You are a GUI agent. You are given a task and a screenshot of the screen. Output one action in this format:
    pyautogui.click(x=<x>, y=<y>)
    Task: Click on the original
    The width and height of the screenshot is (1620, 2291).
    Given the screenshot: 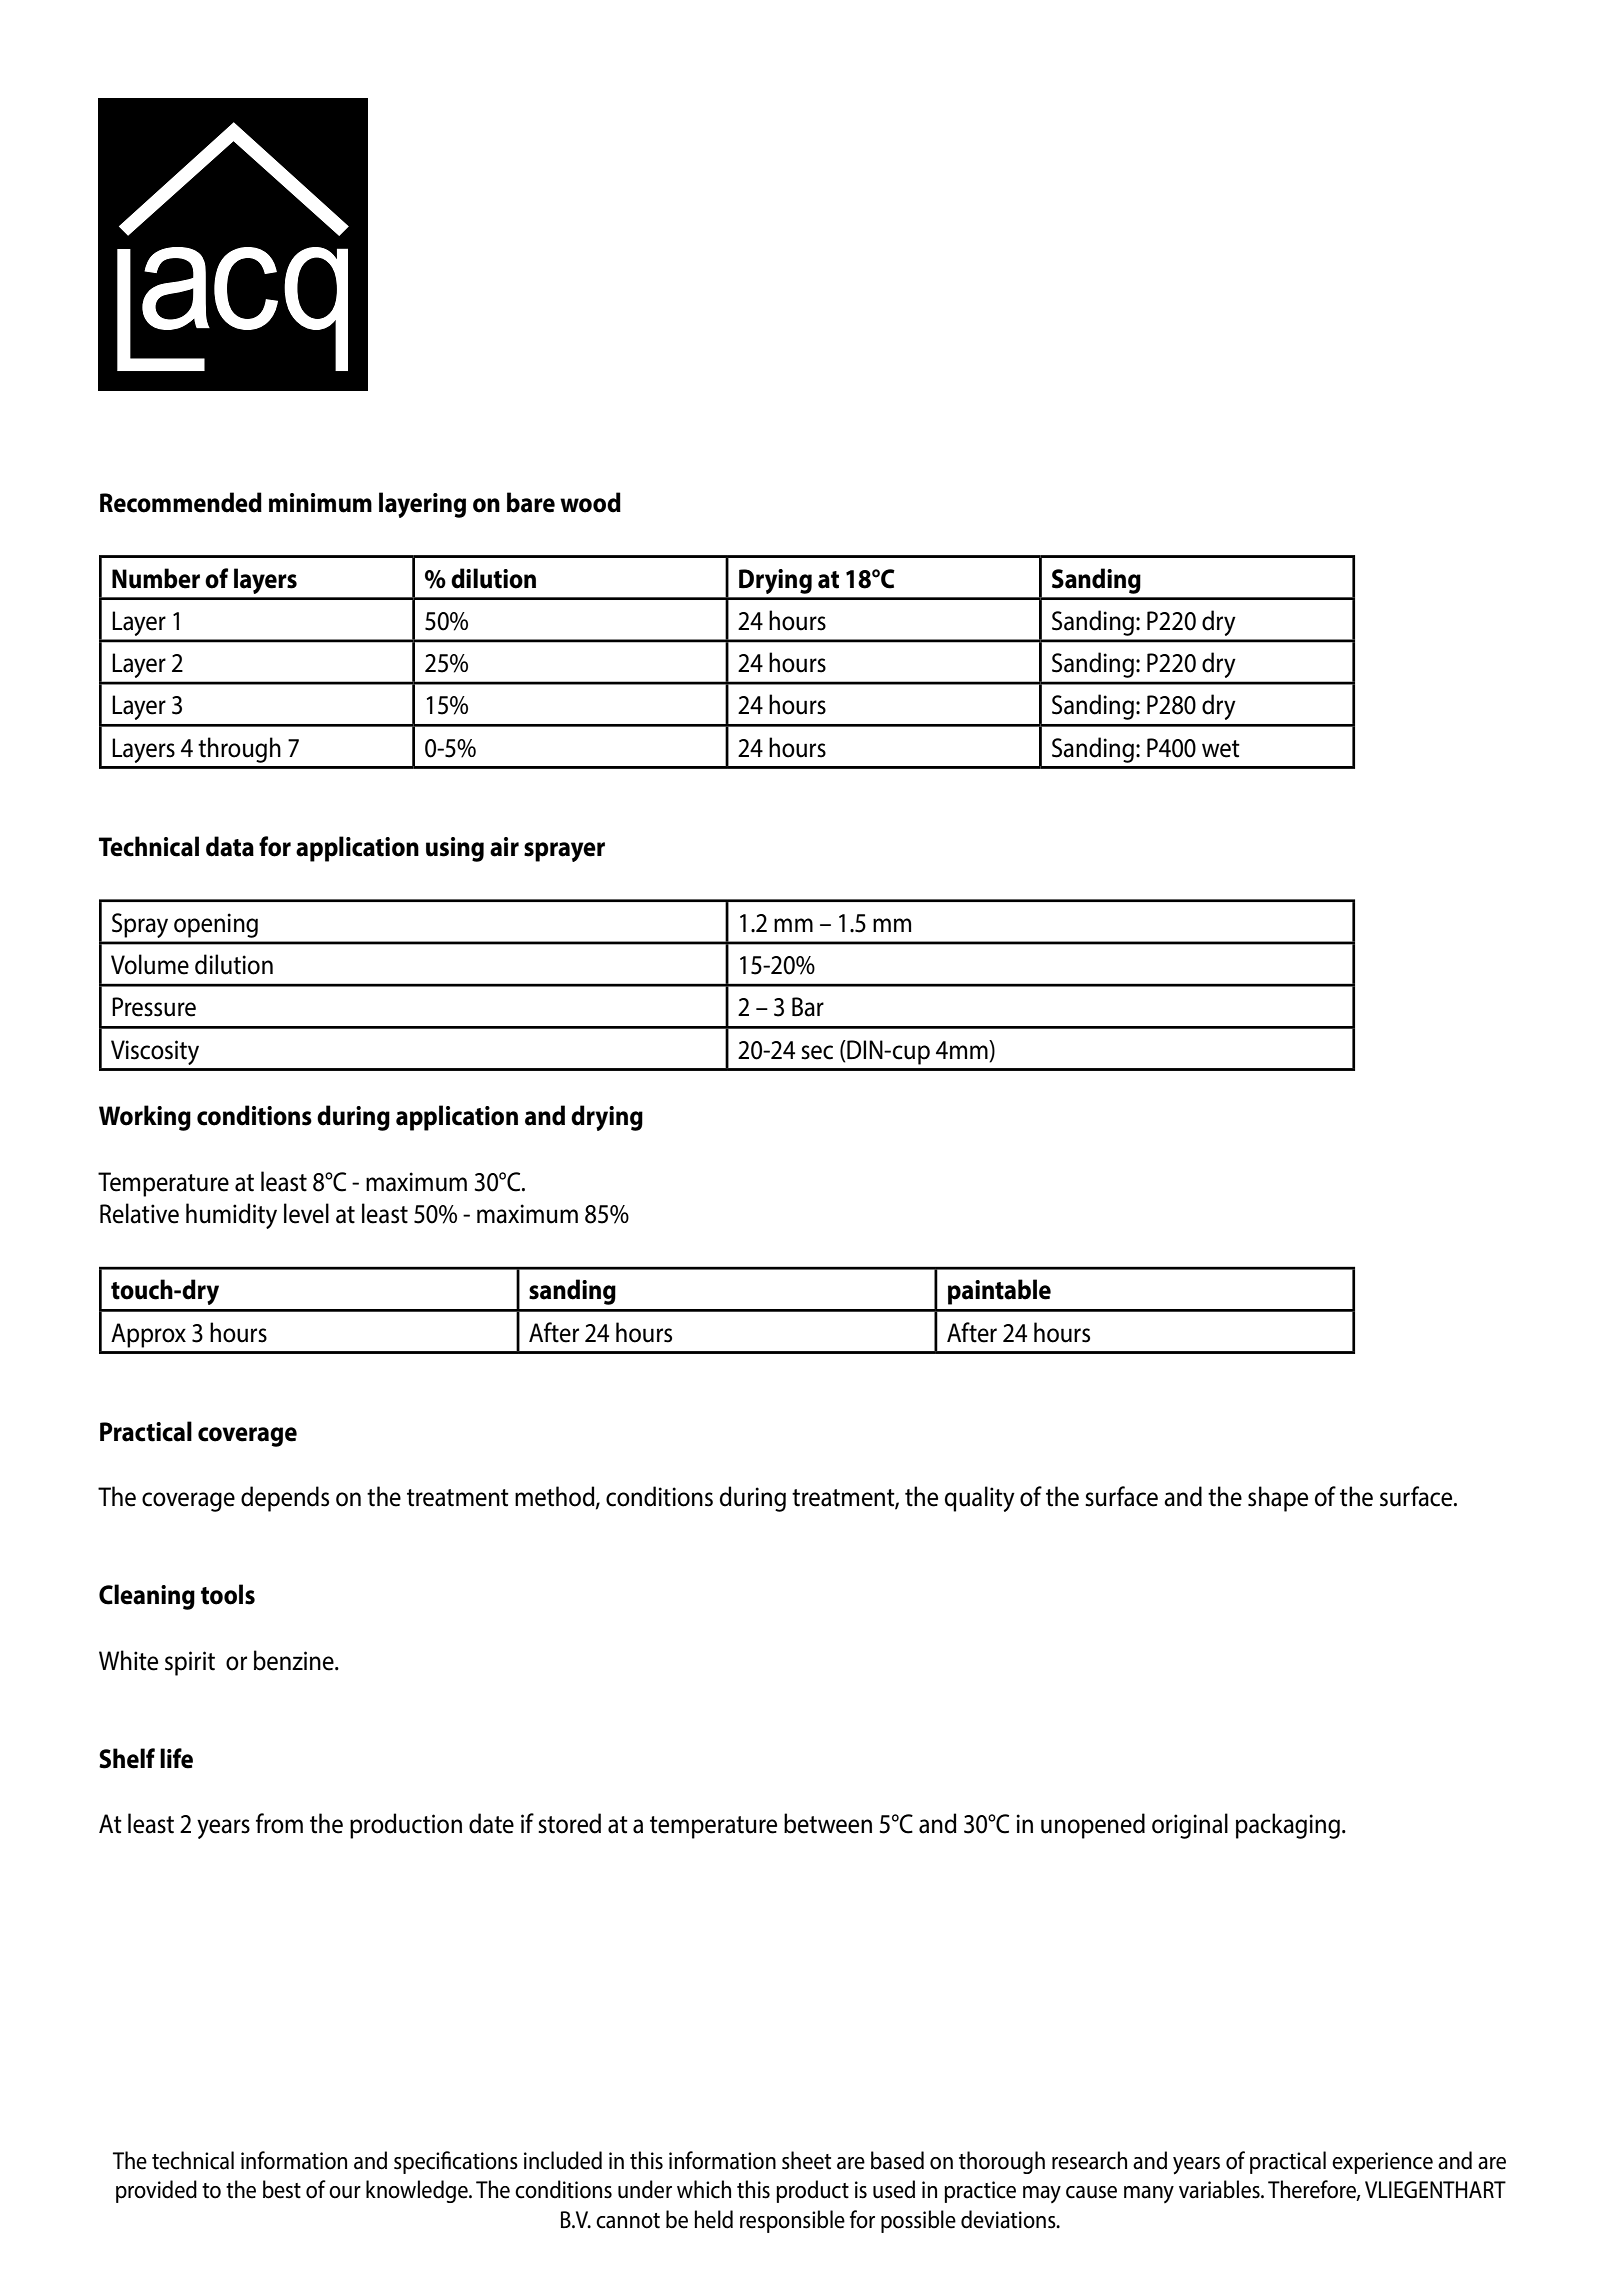 What is the action you would take?
    pyautogui.click(x=1190, y=1826)
